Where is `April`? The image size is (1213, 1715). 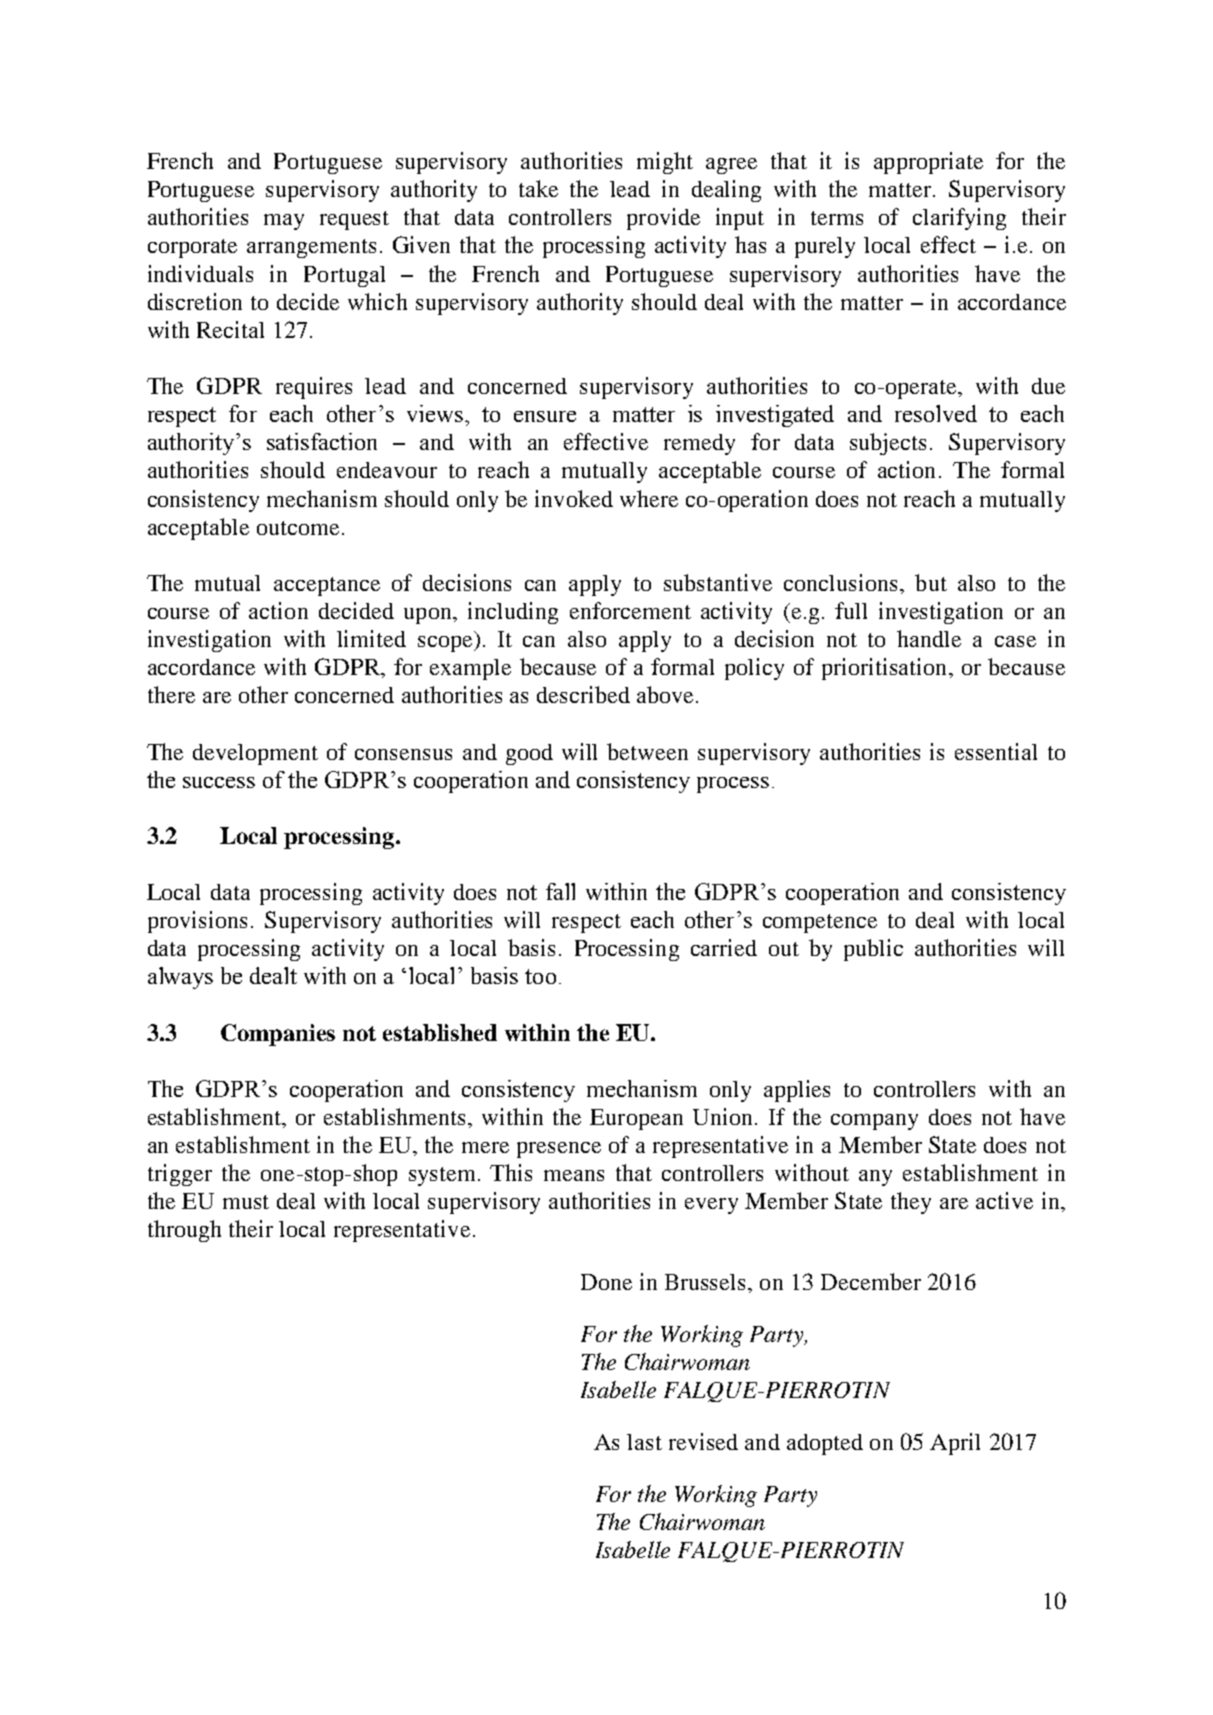
April is located at coordinates (955, 1444).
